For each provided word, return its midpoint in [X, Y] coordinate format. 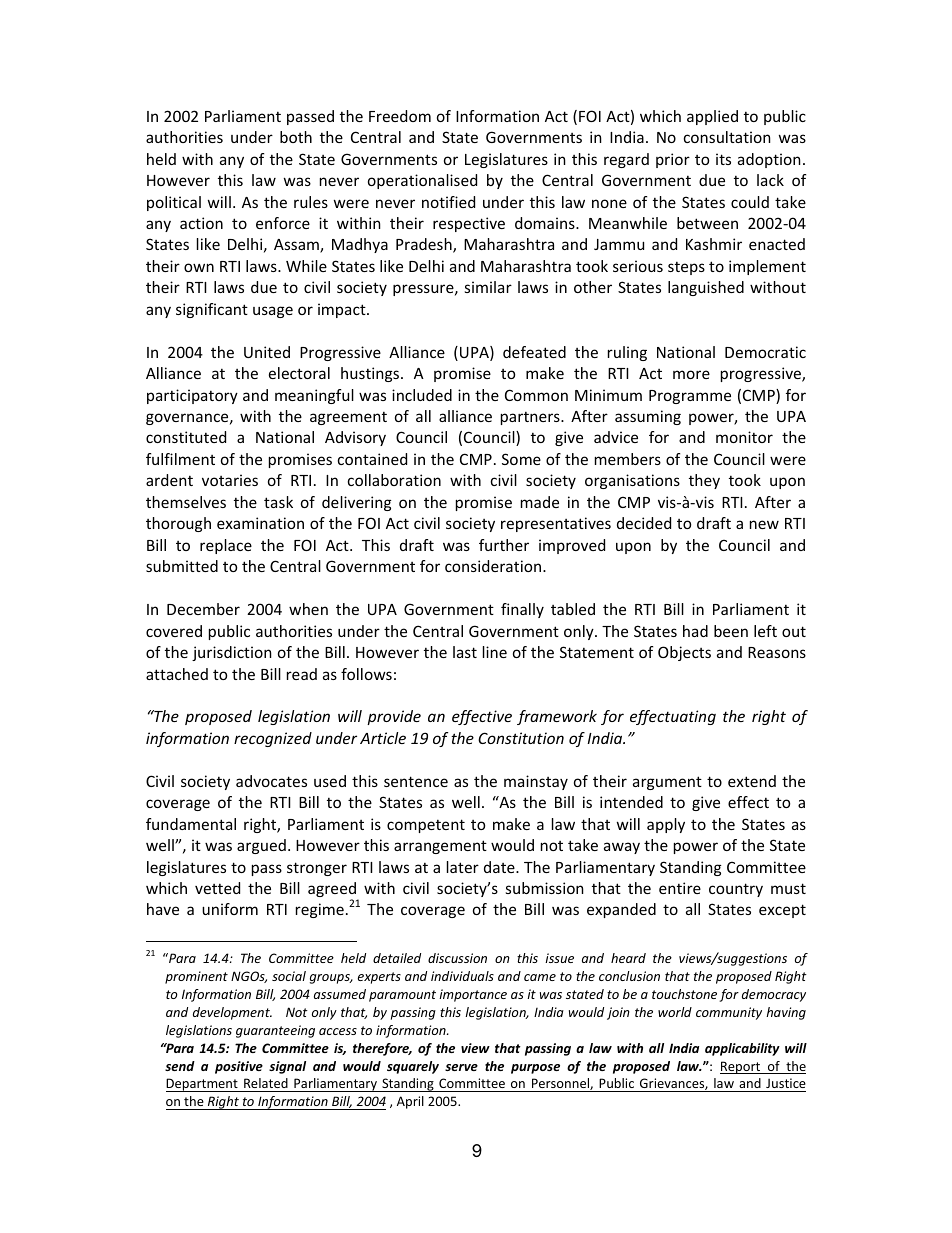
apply [666, 825]
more [691, 374]
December [203, 609]
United [267, 352]
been [731, 631]
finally [522, 610]
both [296, 137]
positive [239, 1067]
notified [448, 202]
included [422, 395]
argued [261, 846]
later [463, 867]
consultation [727, 137]
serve [461, 1067]
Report [741, 1067]
